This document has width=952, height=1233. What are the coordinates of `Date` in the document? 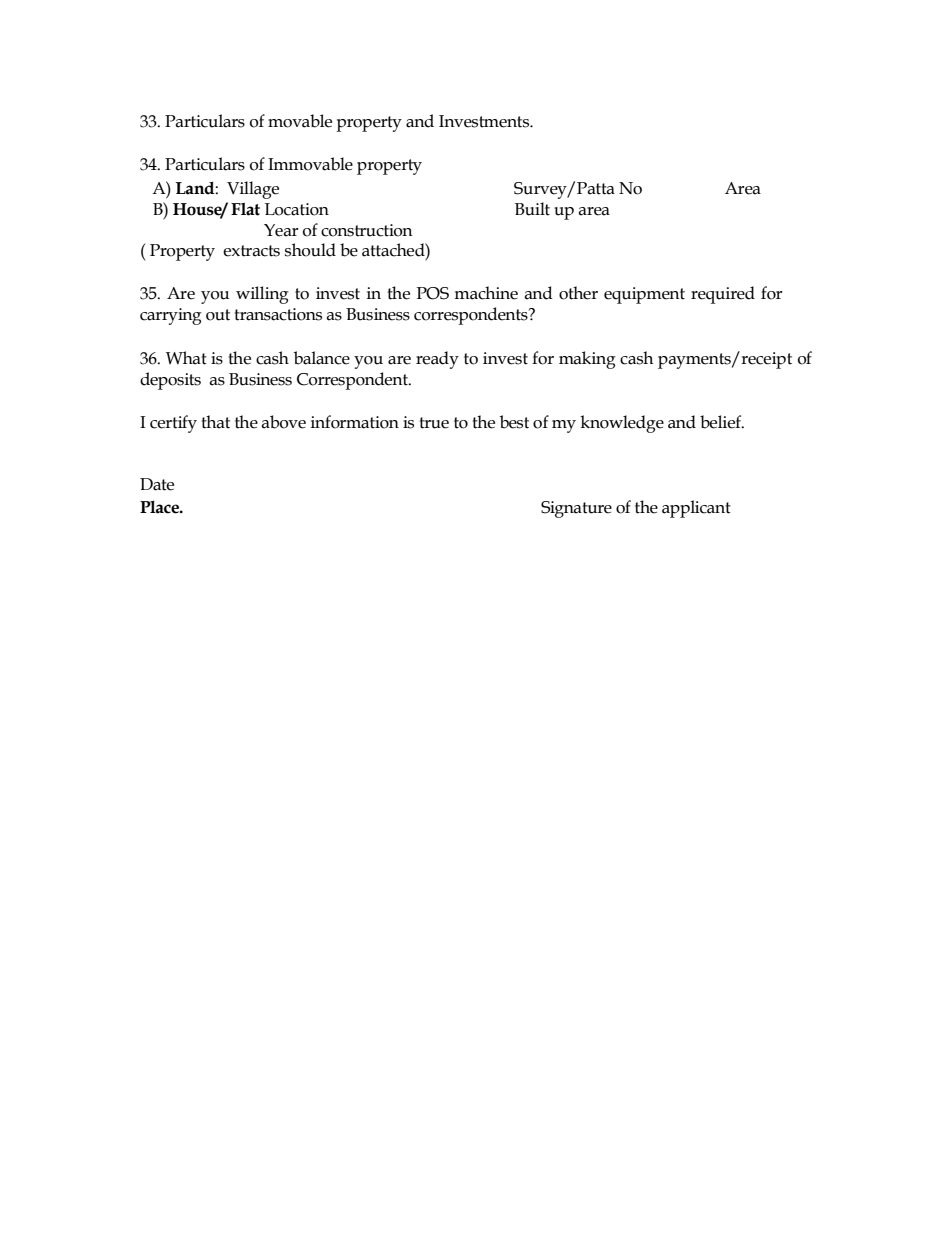 It's located at (157, 484).
